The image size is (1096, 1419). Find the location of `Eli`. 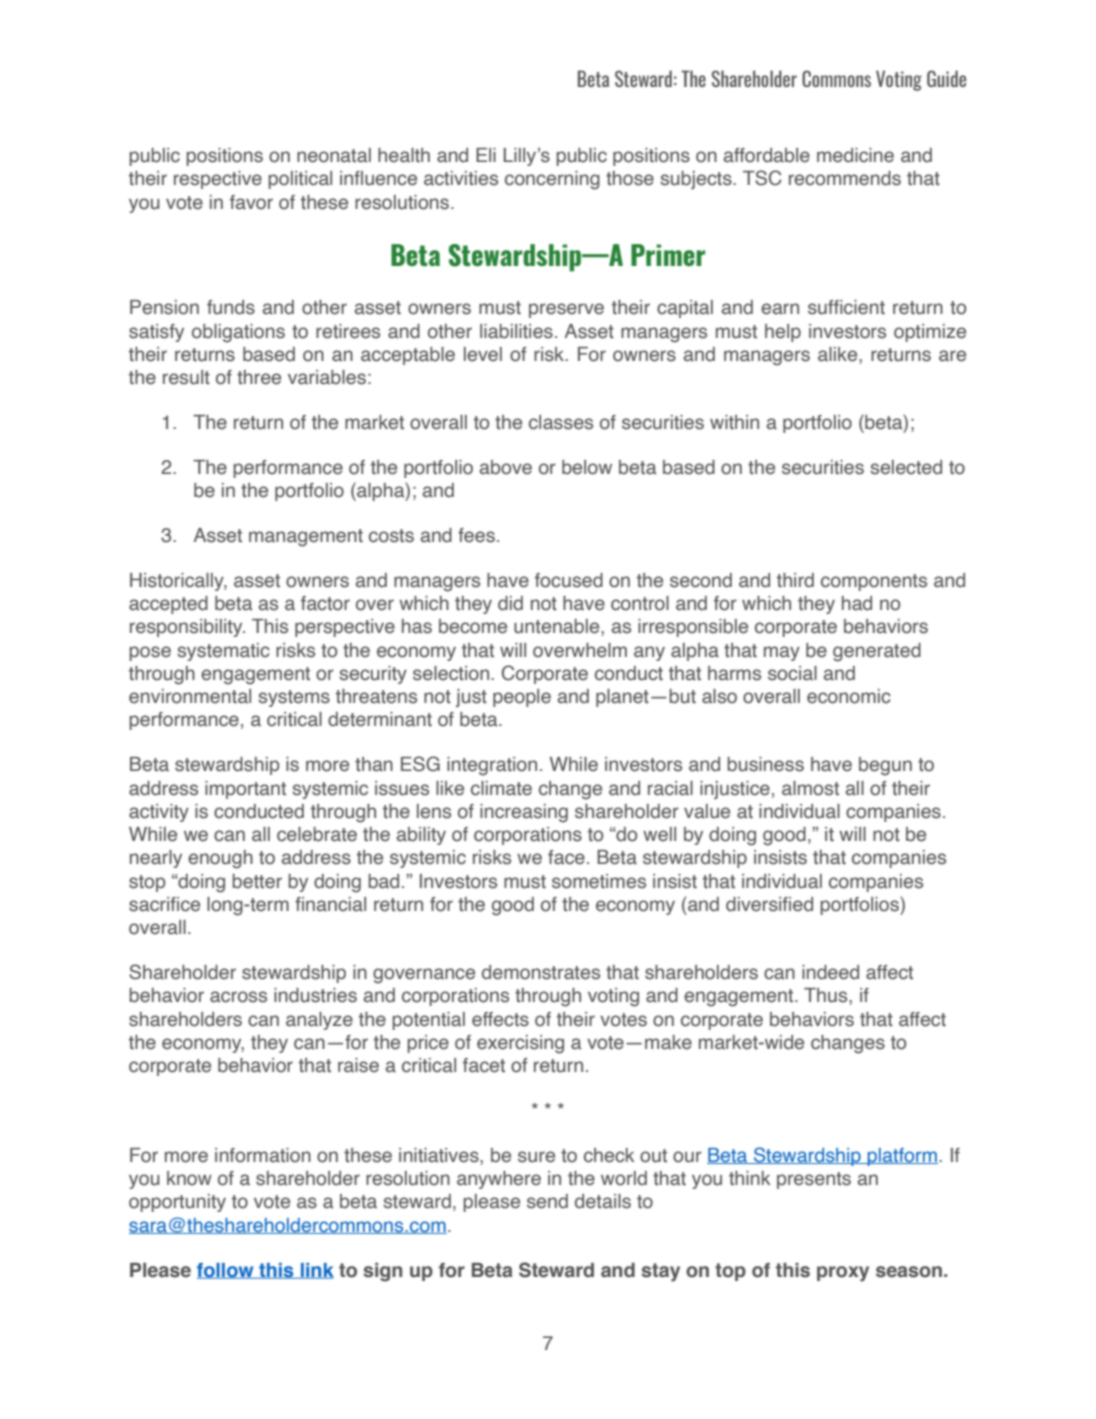

Eli is located at coordinates (486, 155).
